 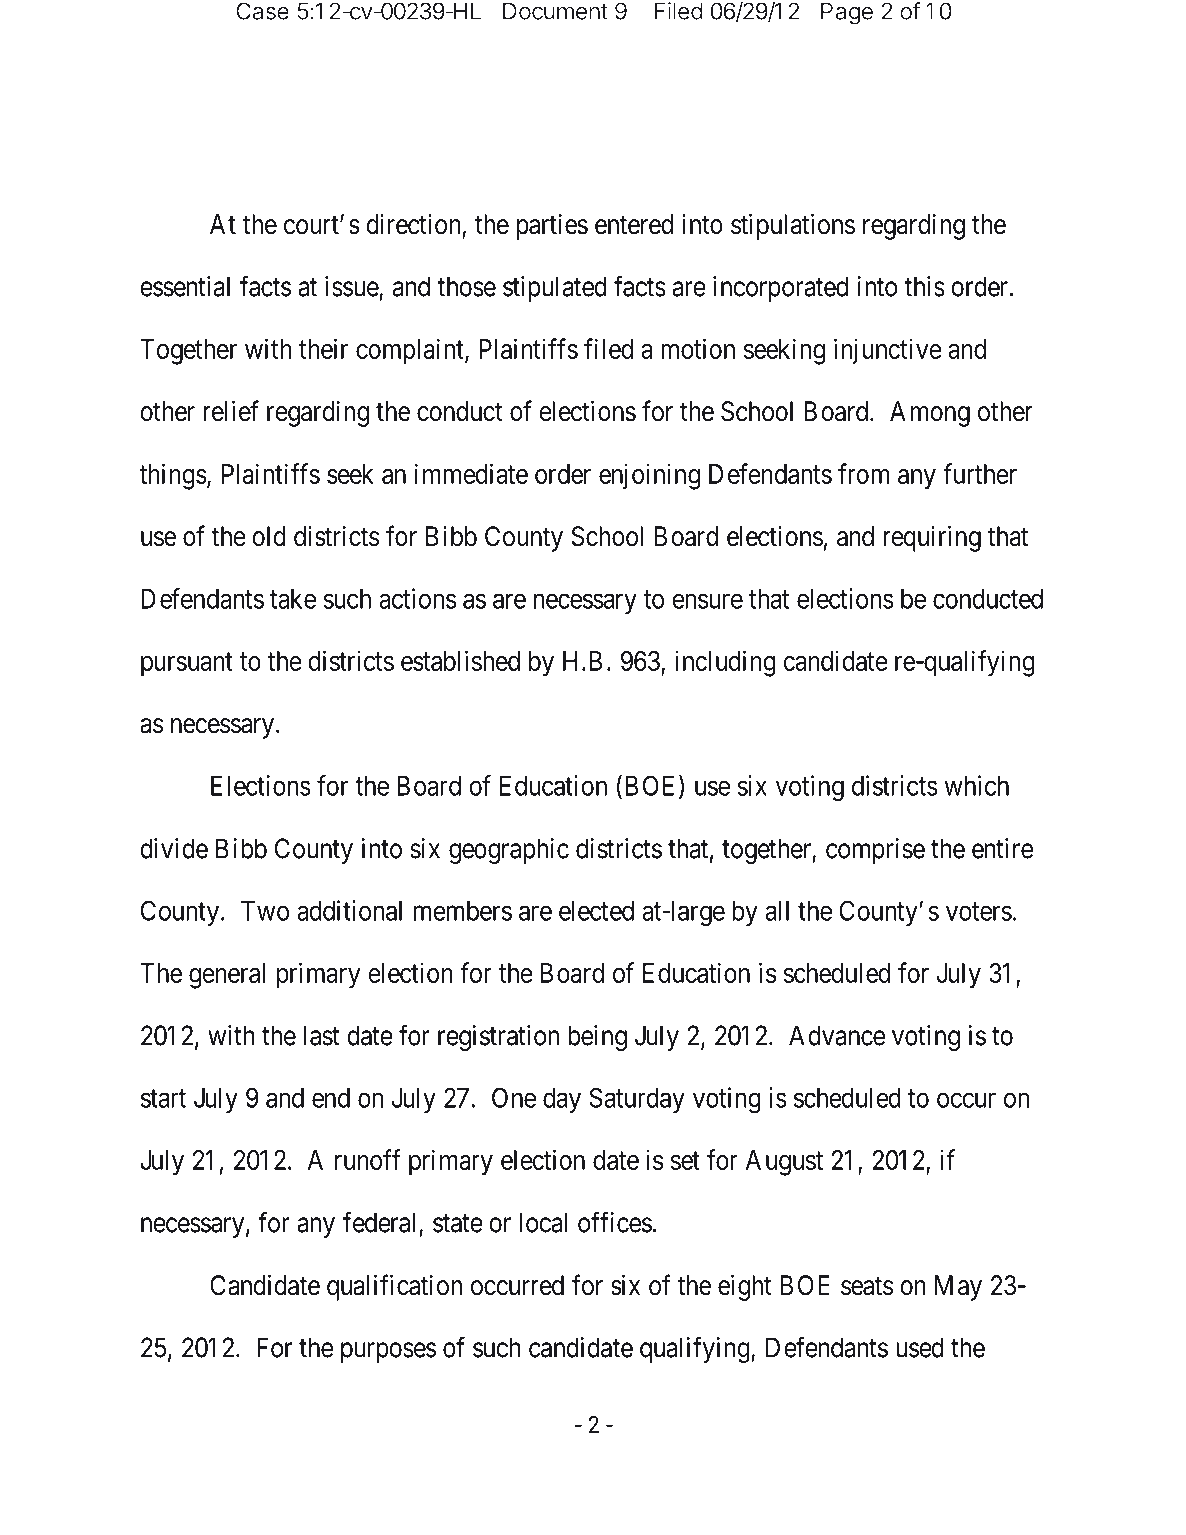 What do you see at coordinates (555, 11) in the screenshot?
I see `Document` at bounding box center [555, 11].
